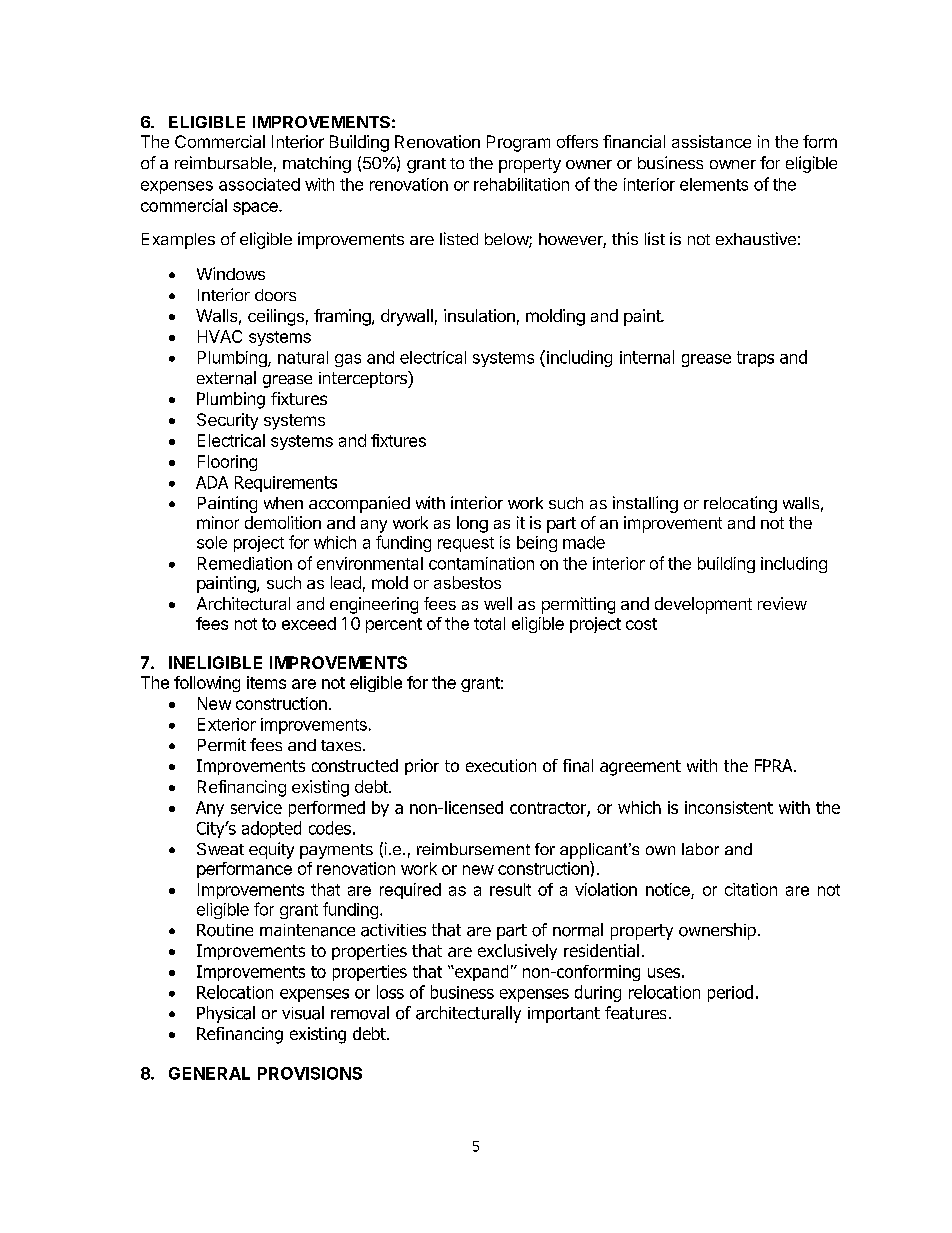  What do you see at coordinates (714, 184) in the page?
I see `elements` at bounding box center [714, 184].
